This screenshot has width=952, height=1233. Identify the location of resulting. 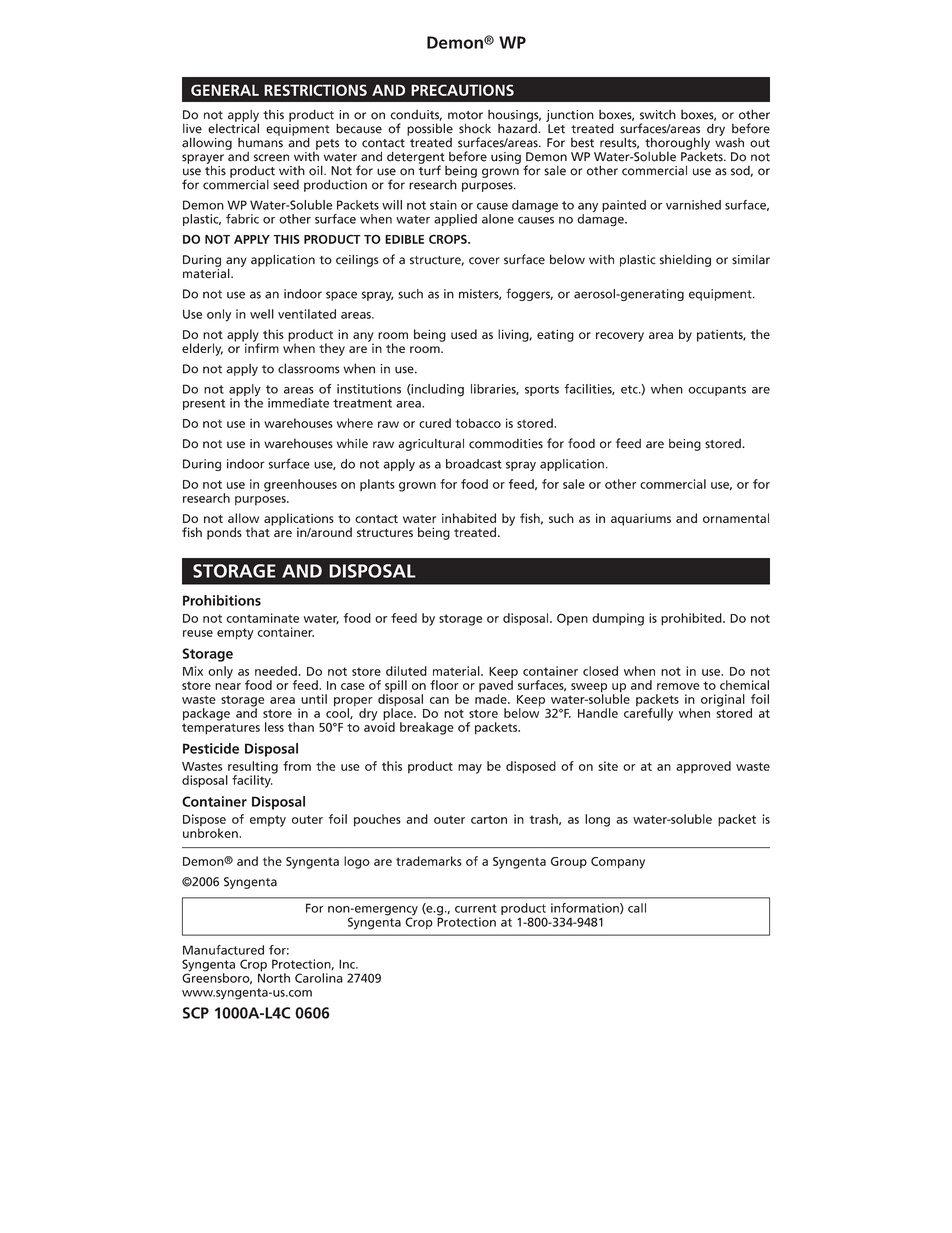
(252, 768).
